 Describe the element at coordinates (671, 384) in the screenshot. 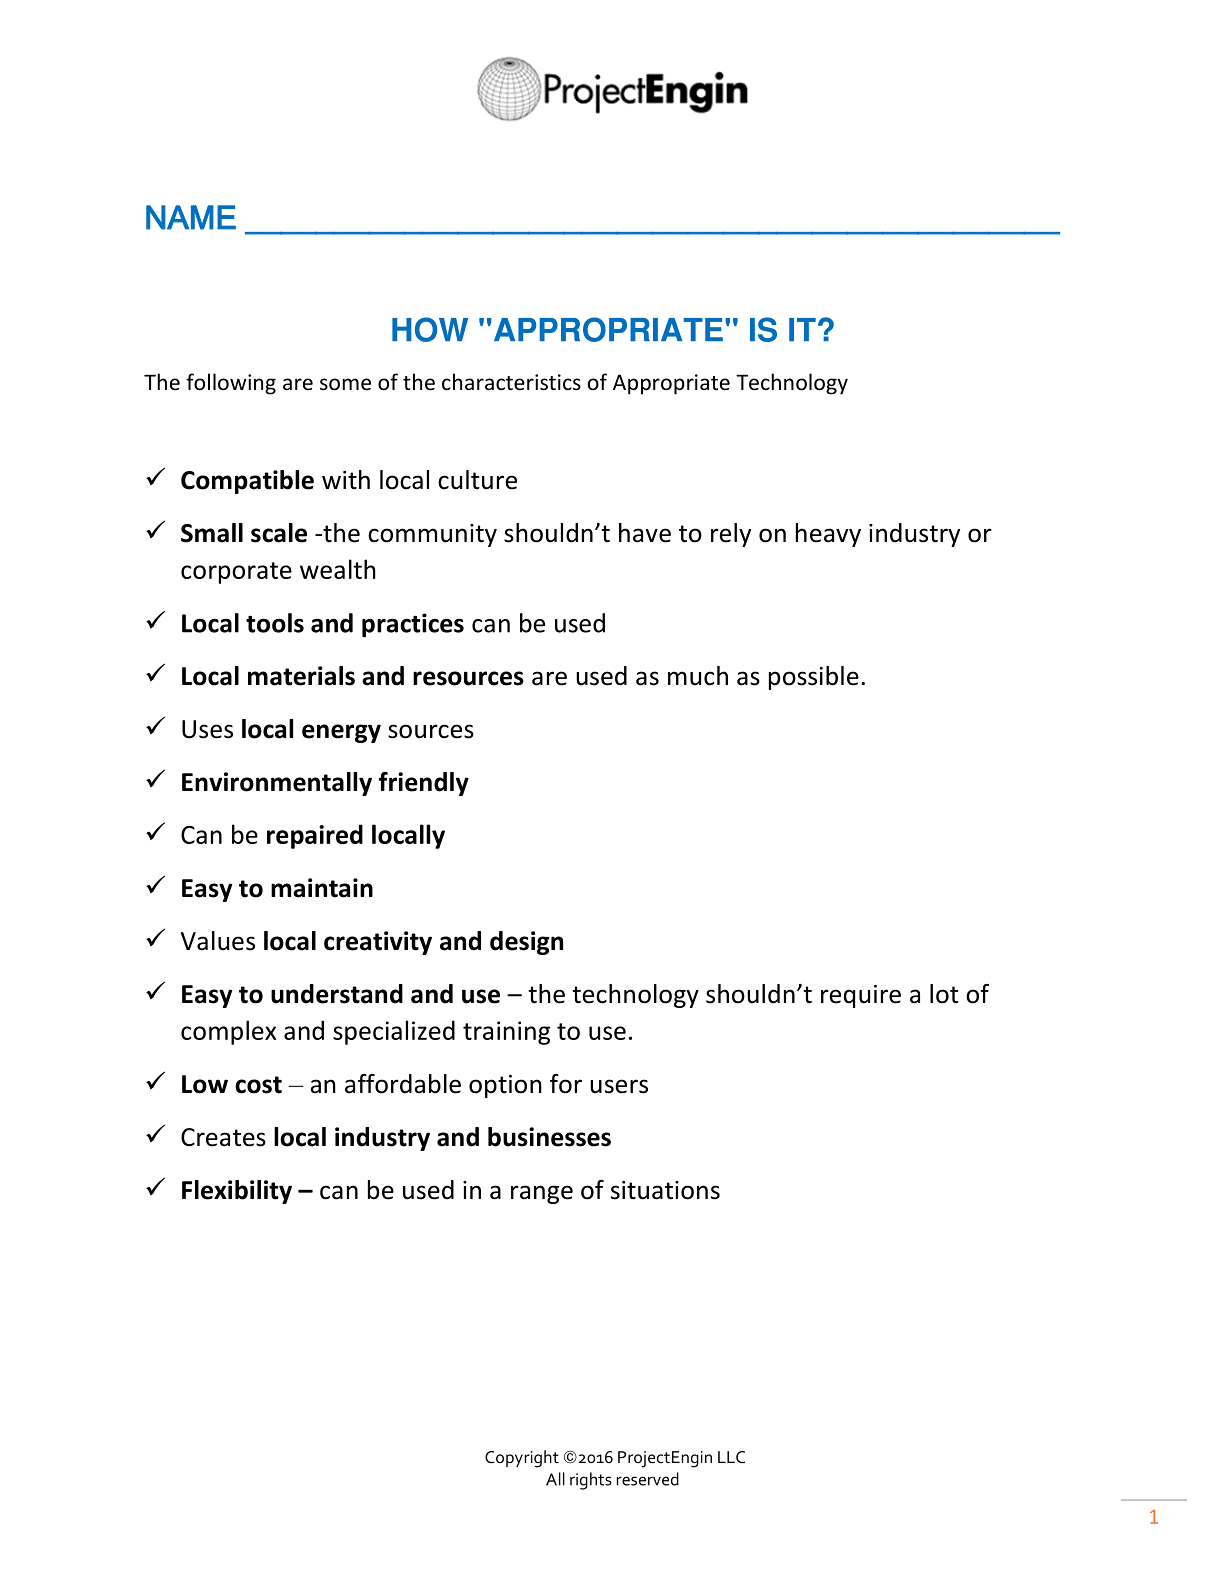

I see `Appropriate` at that location.
